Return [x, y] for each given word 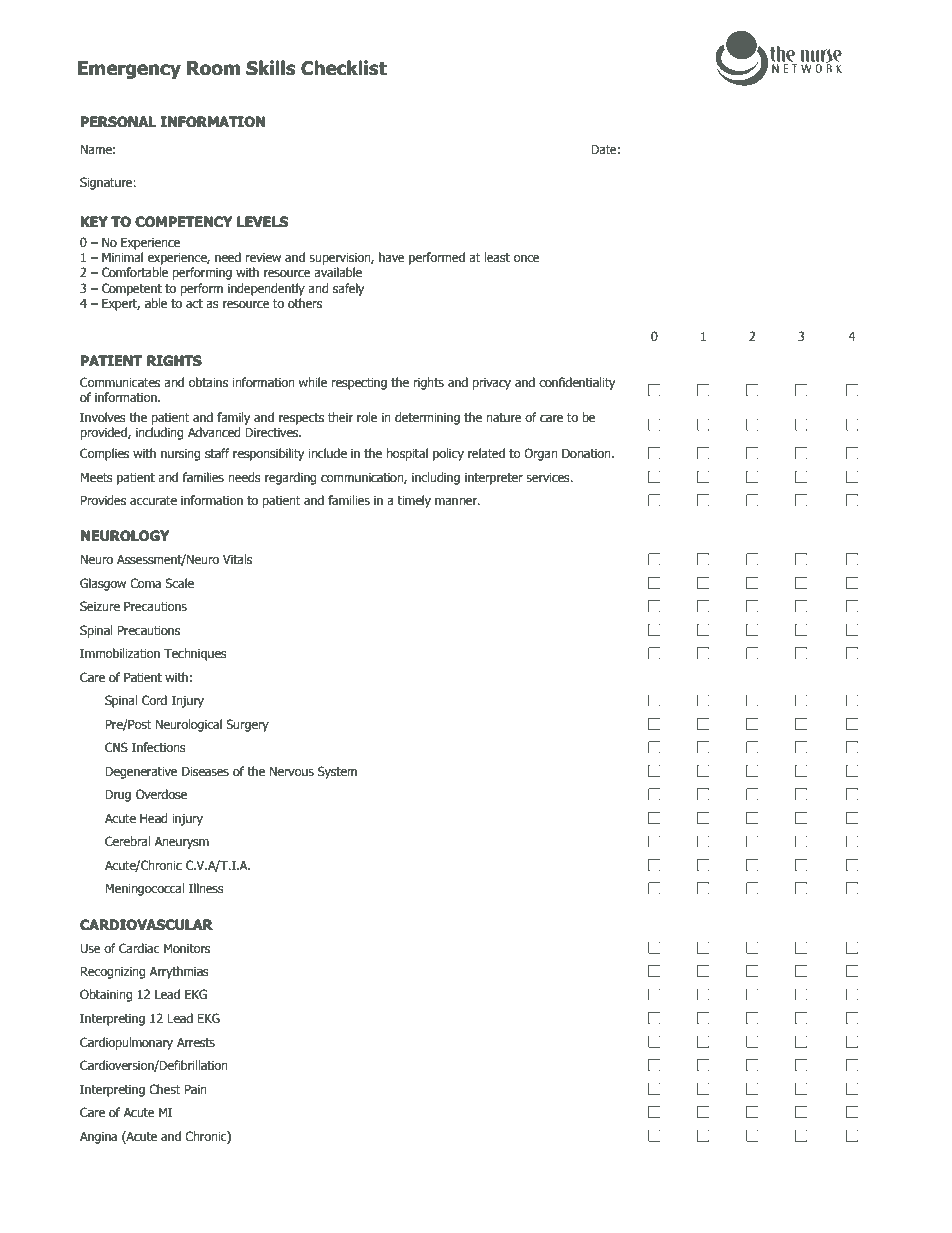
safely [348, 289]
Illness [206, 888]
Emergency [129, 70]
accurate [153, 500]
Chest [165, 1089]
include [327, 453]
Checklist [344, 68]
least [497, 257]
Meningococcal [144, 889]
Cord [154, 700]
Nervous [291, 771]
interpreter [494, 479]
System [337, 772]
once [527, 259]
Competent [132, 289]
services [549, 478]
